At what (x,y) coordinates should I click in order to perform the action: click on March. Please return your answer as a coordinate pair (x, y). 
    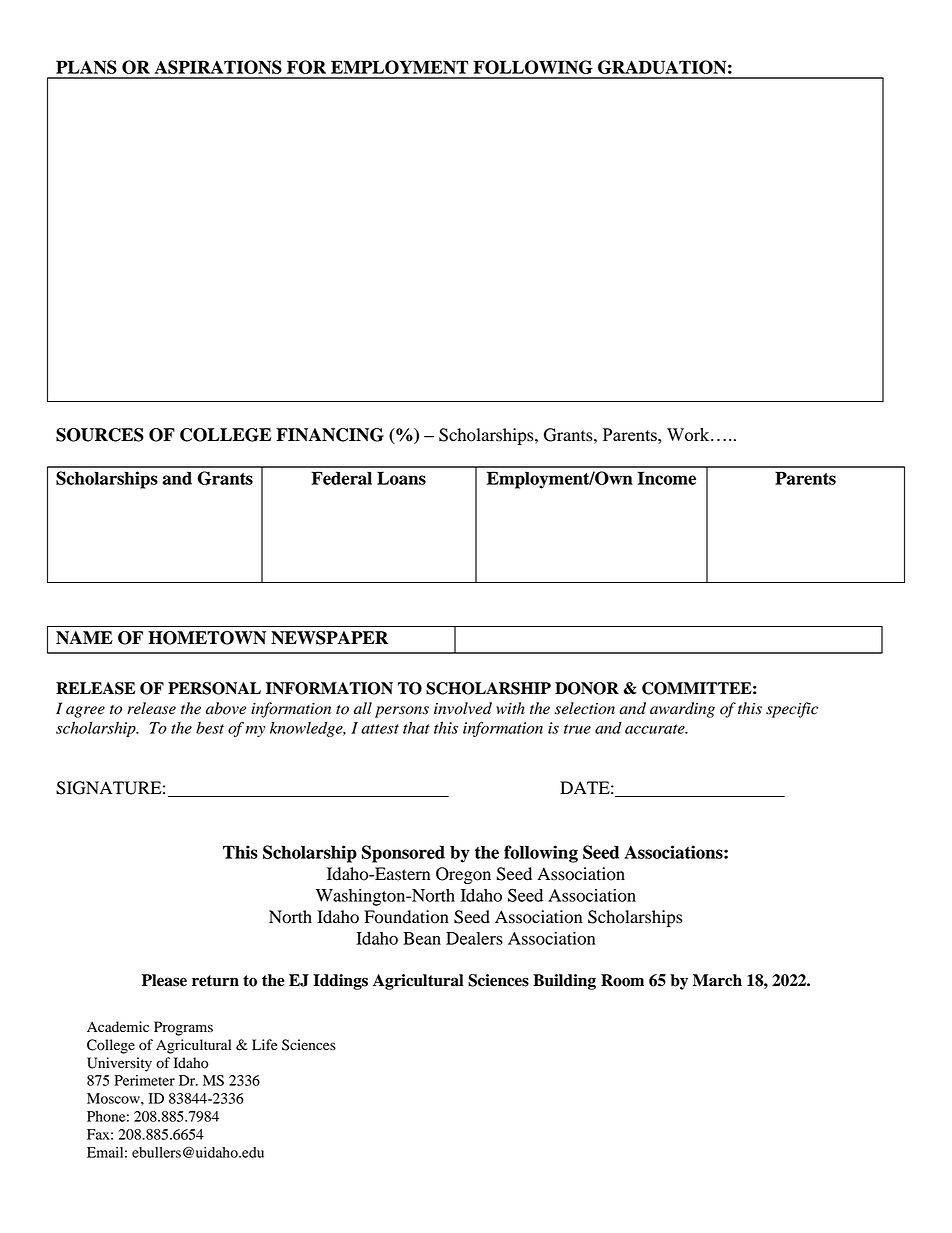
    Looking at the image, I should click on (717, 980).
